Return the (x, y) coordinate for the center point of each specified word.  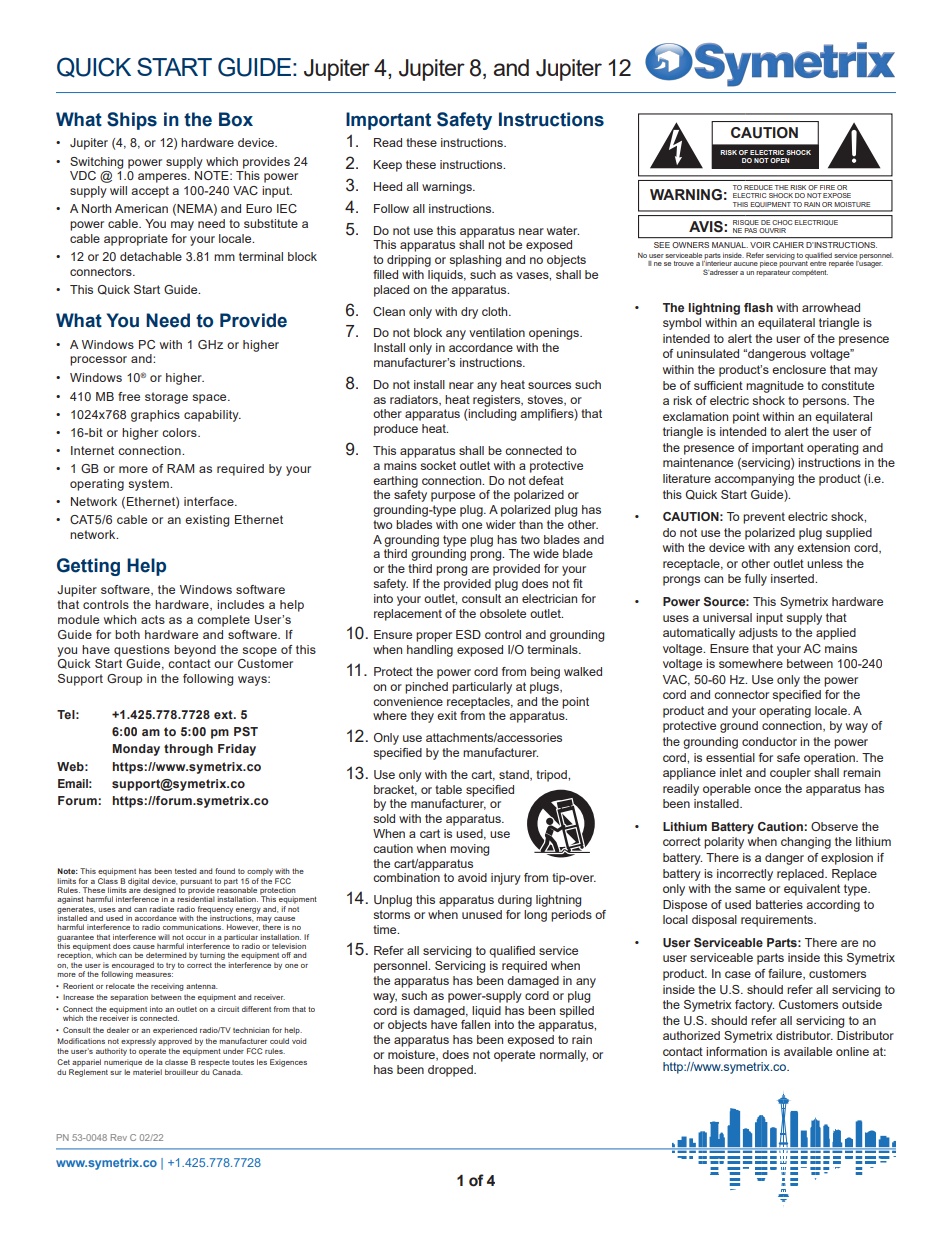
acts (153, 619)
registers (498, 401)
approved (175, 1042)
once (767, 789)
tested (185, 871)
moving (469, 850)
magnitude (775, 387)
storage (166, 398)
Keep (388, 166)
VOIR (760, 245)
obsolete (503, 613)
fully (756, 580)
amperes (163, 178)
